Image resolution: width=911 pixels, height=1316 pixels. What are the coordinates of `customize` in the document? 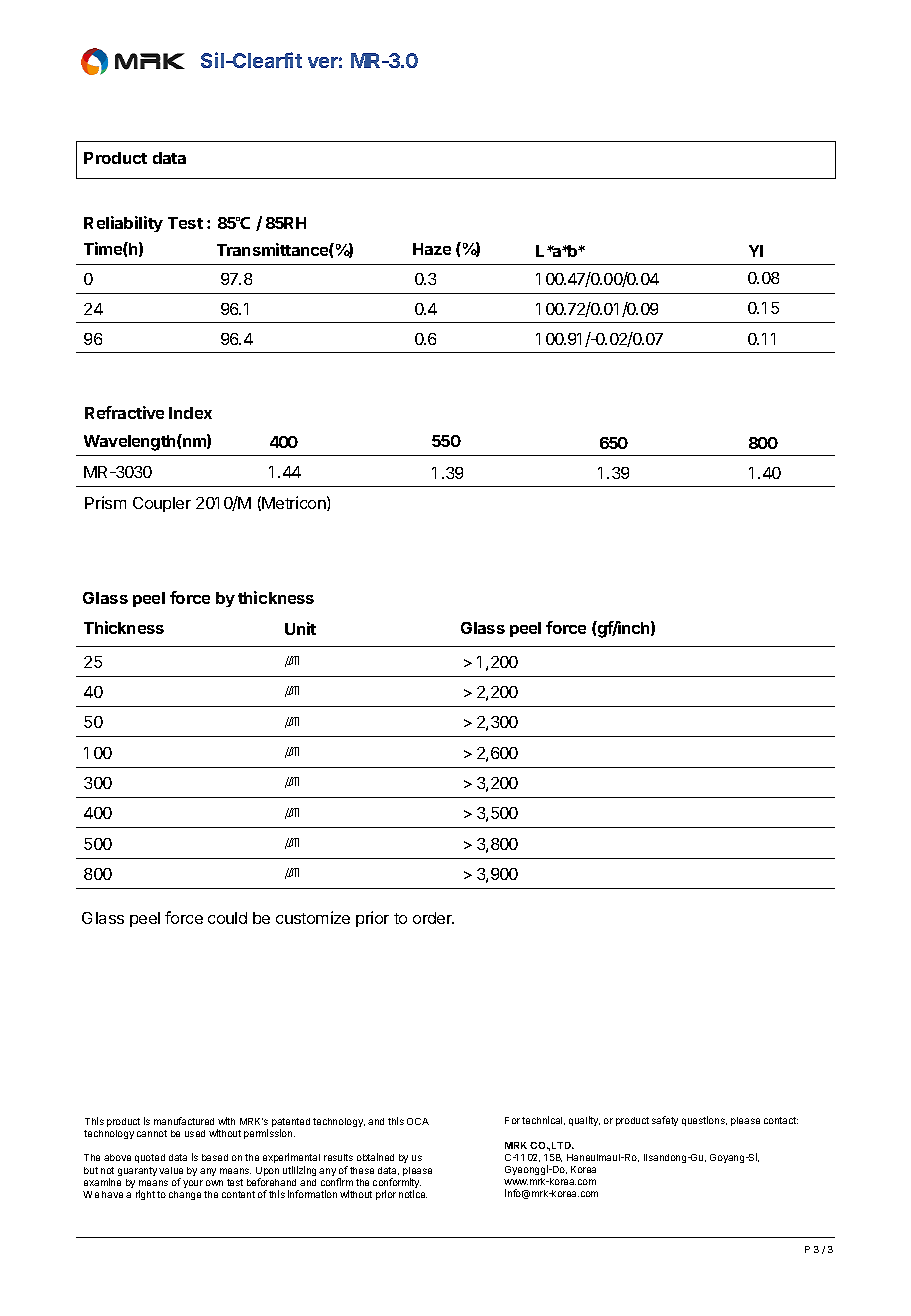 It's located at (313, 917).
